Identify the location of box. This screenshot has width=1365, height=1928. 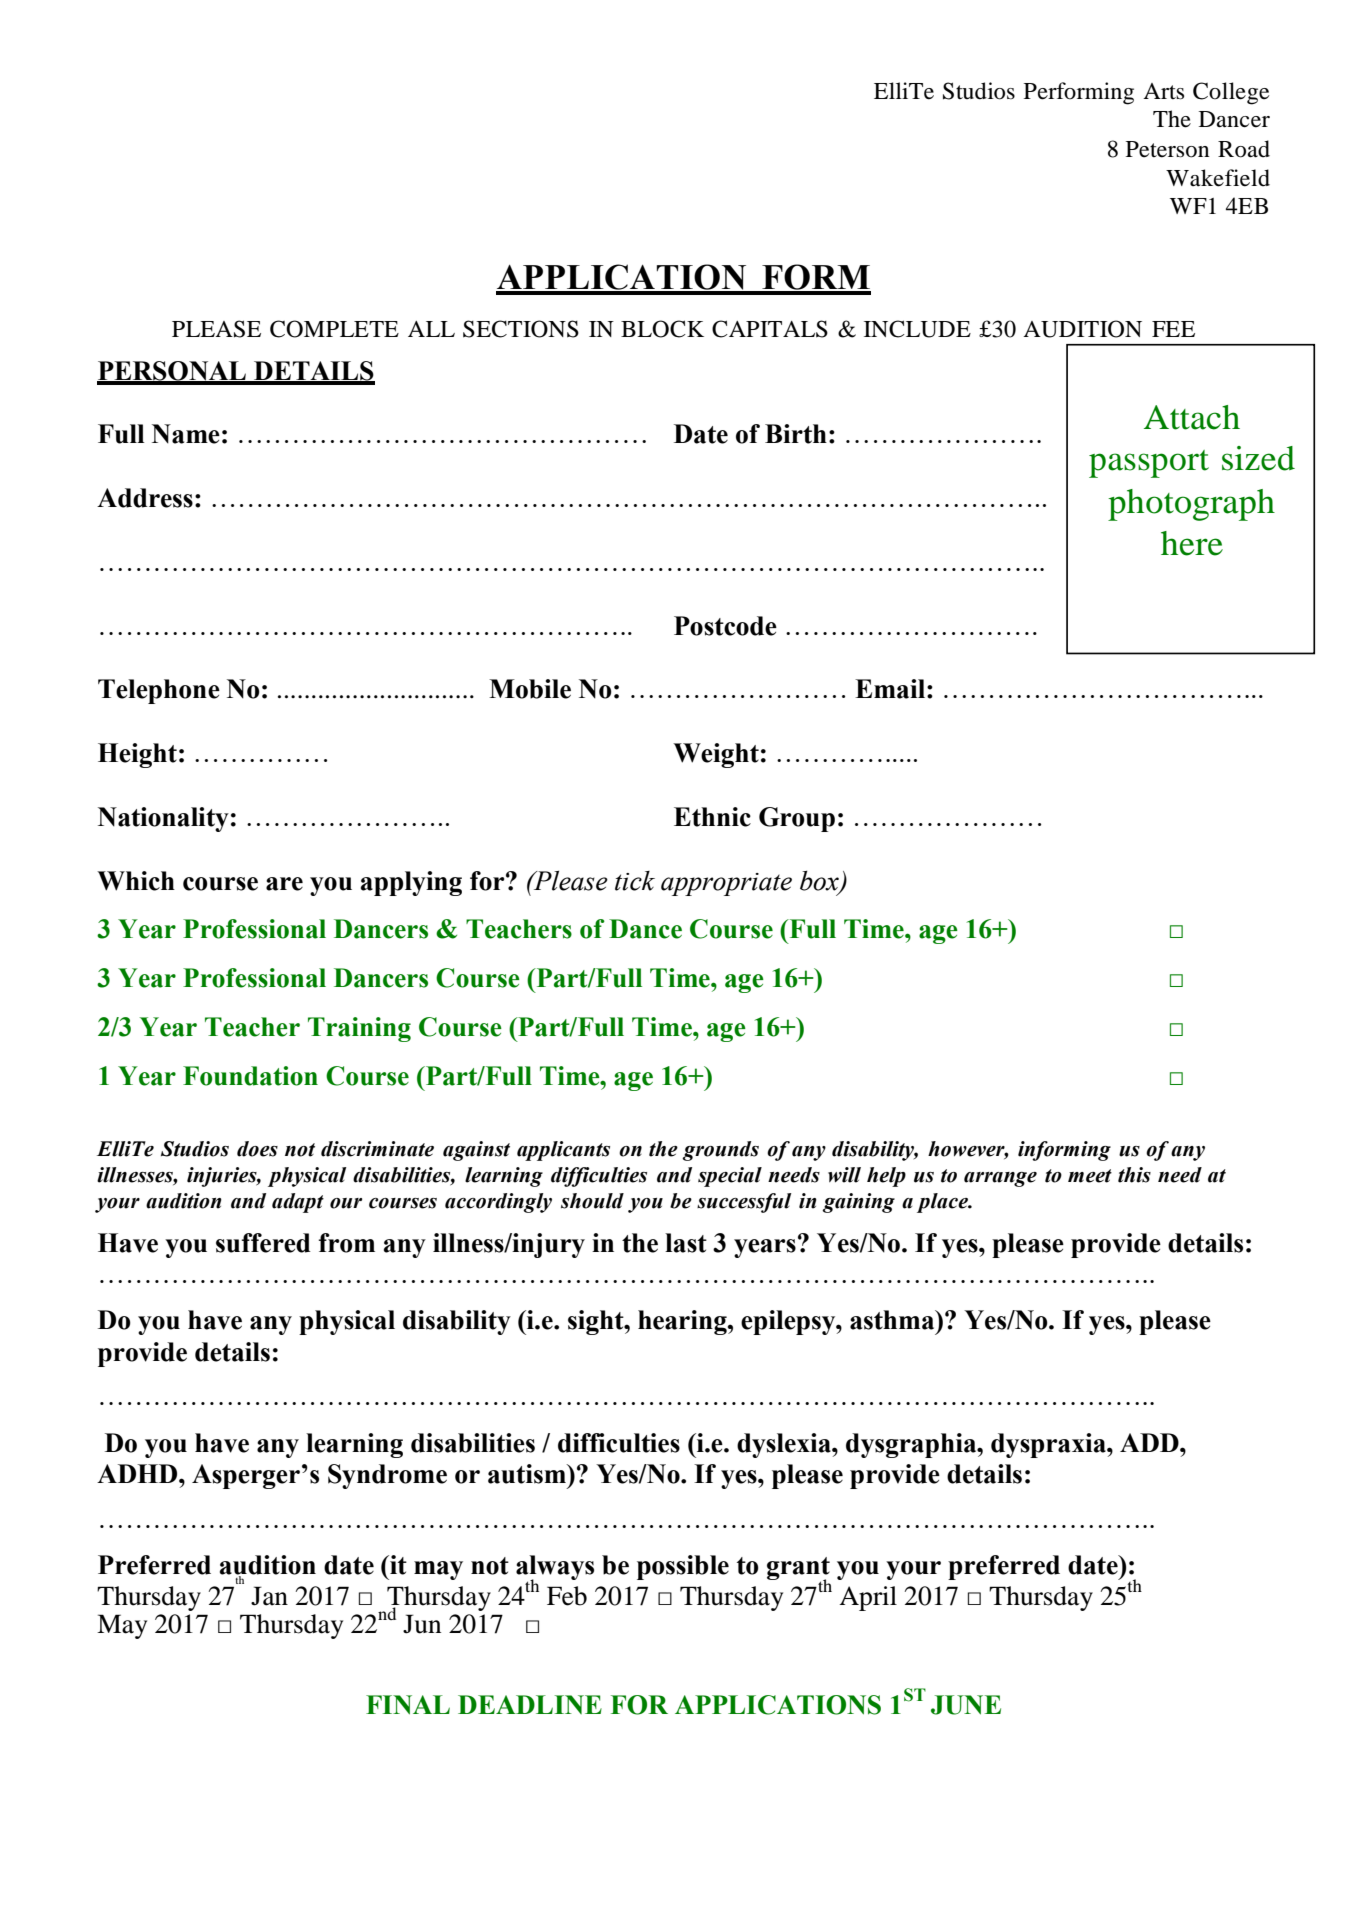
(820, 881).
